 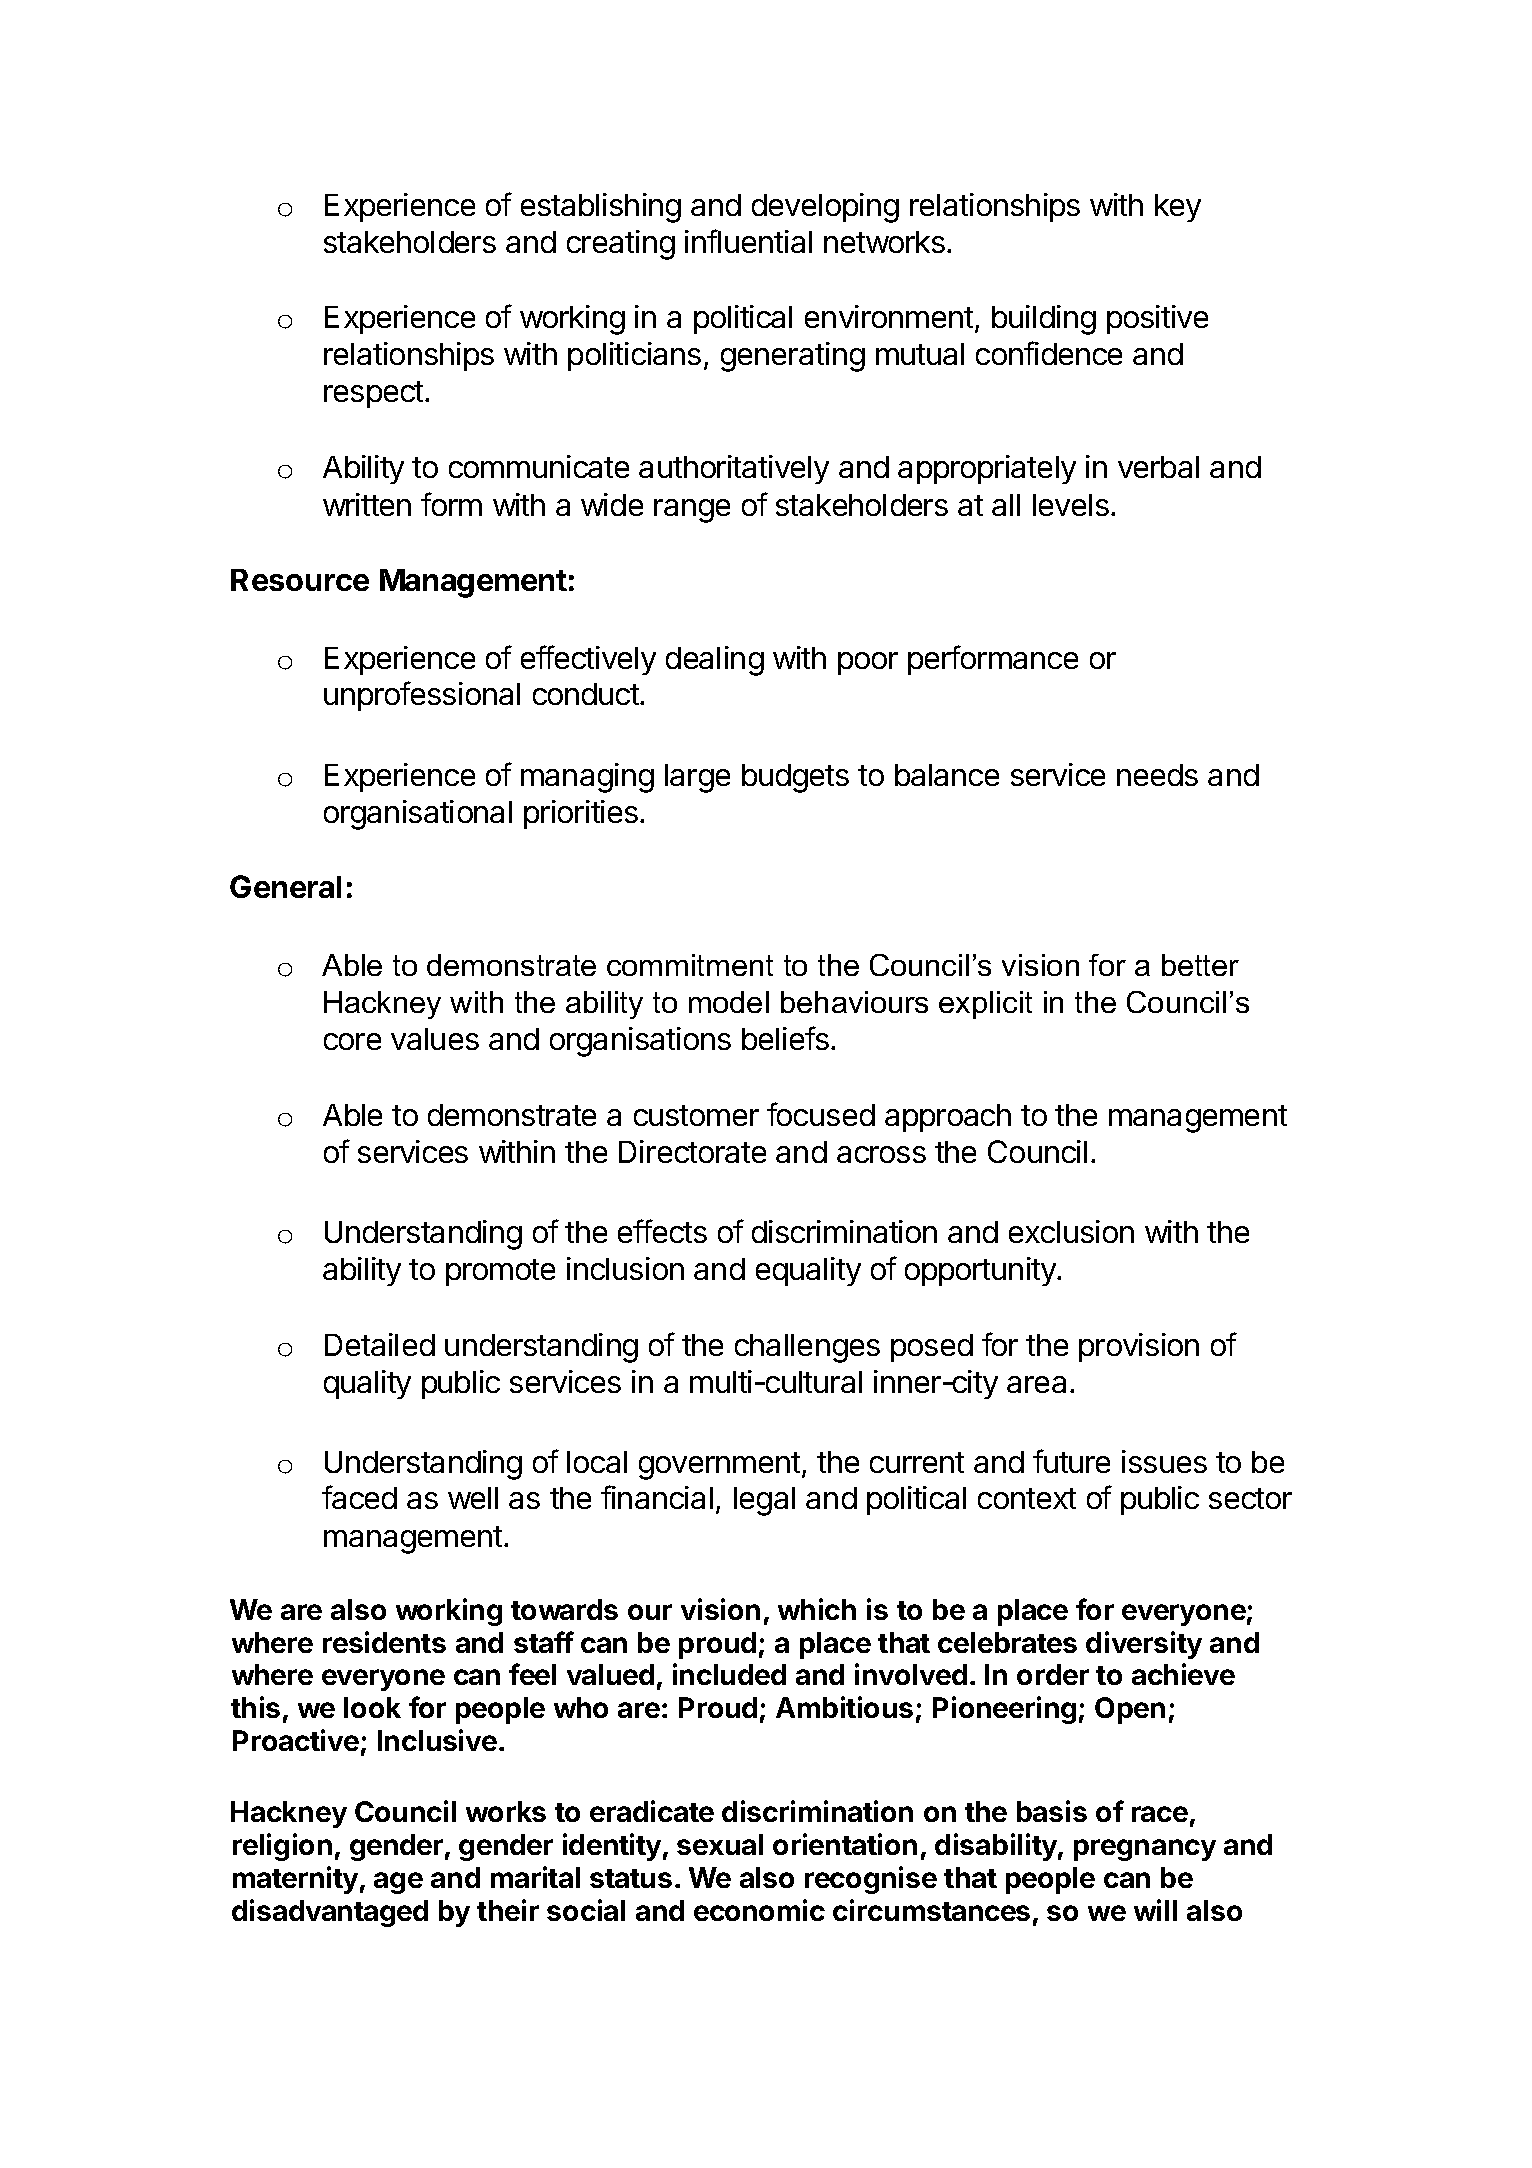 I want to click on influential, so click(x=748, y=241).
